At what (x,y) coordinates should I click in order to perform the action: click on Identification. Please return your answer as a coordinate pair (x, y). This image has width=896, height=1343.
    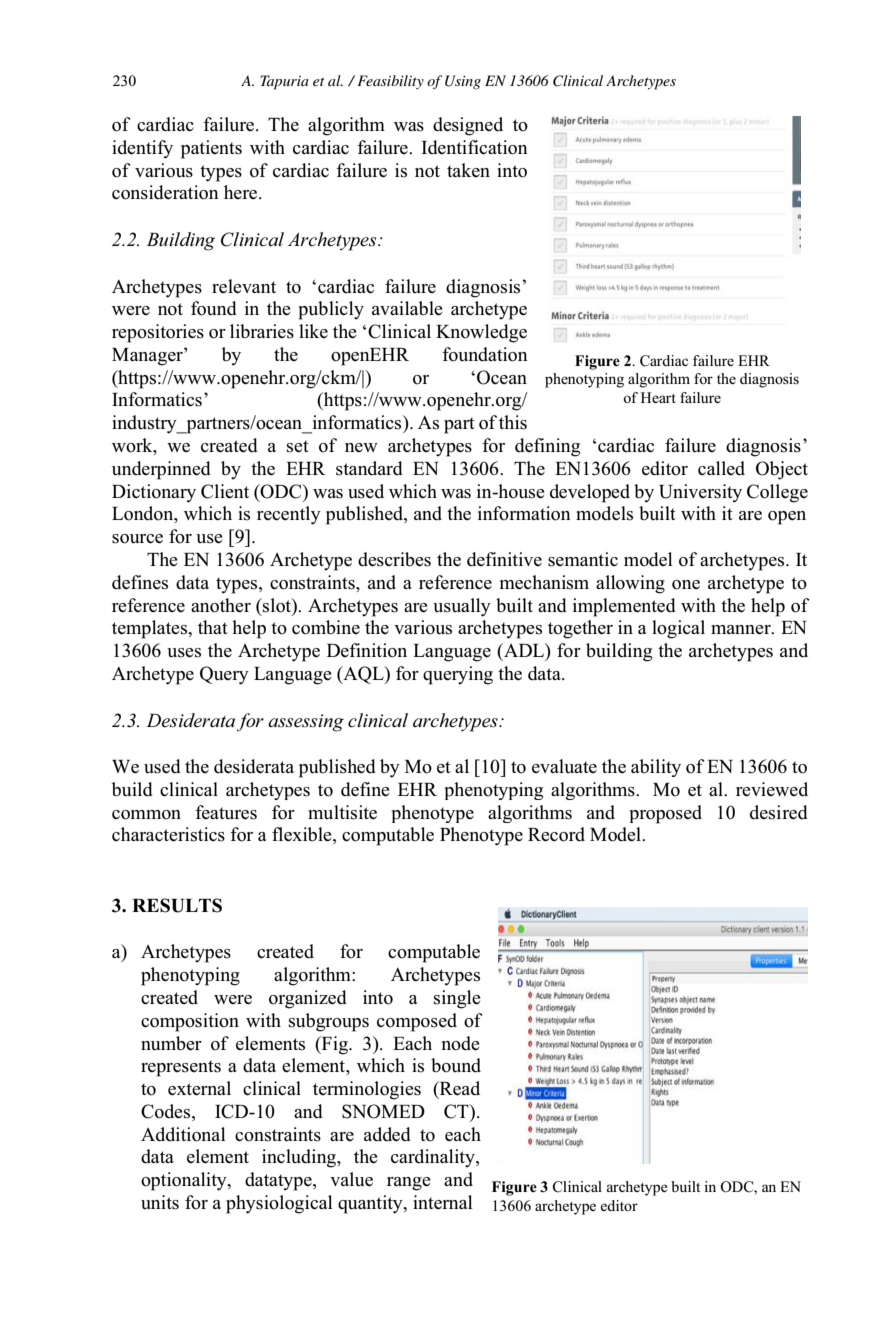
    Looking at the image, I should click on (474, 147).
